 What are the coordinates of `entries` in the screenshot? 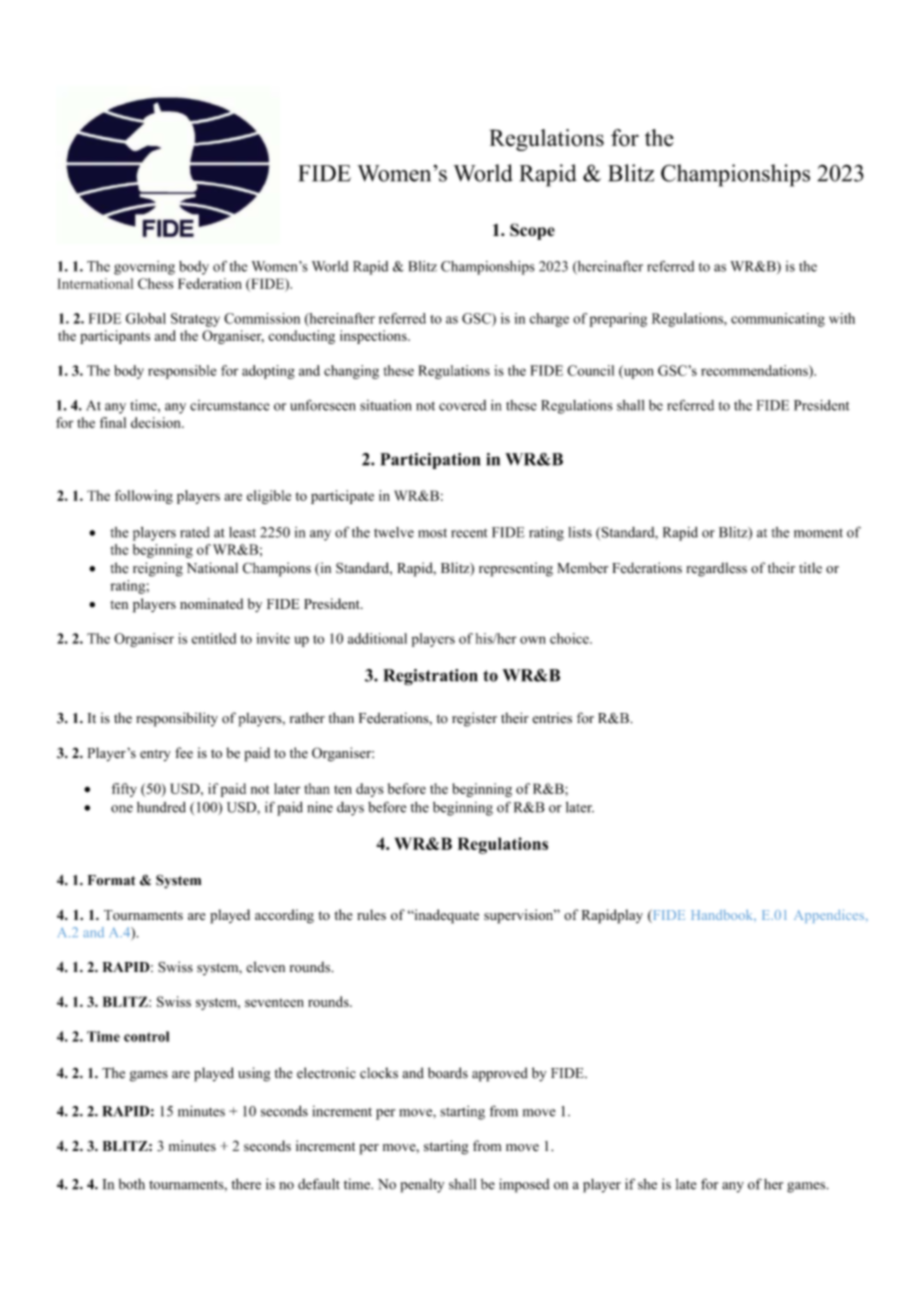 It's located at (552, 718).
